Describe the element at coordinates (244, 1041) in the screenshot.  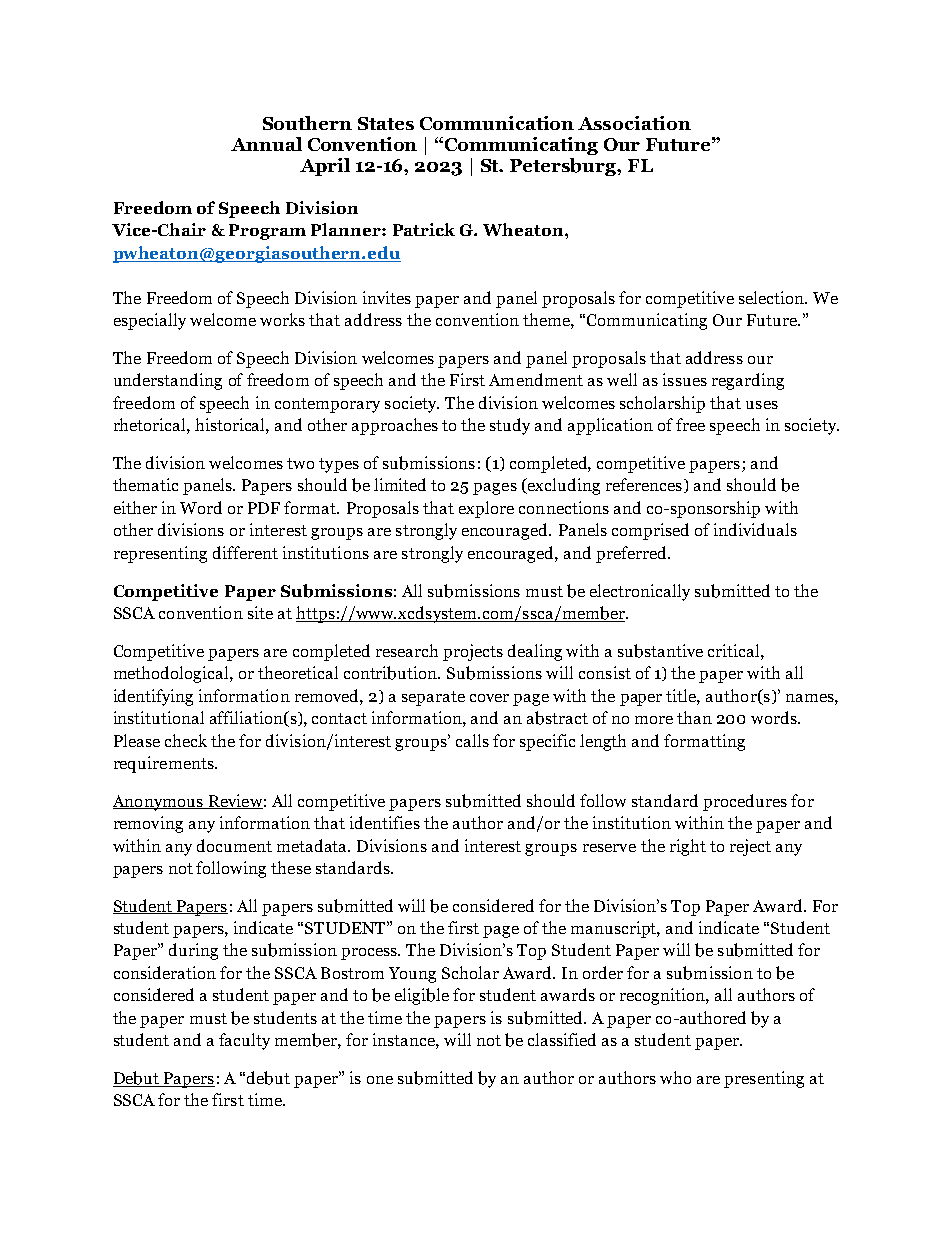
I see `faculty` at that location.
